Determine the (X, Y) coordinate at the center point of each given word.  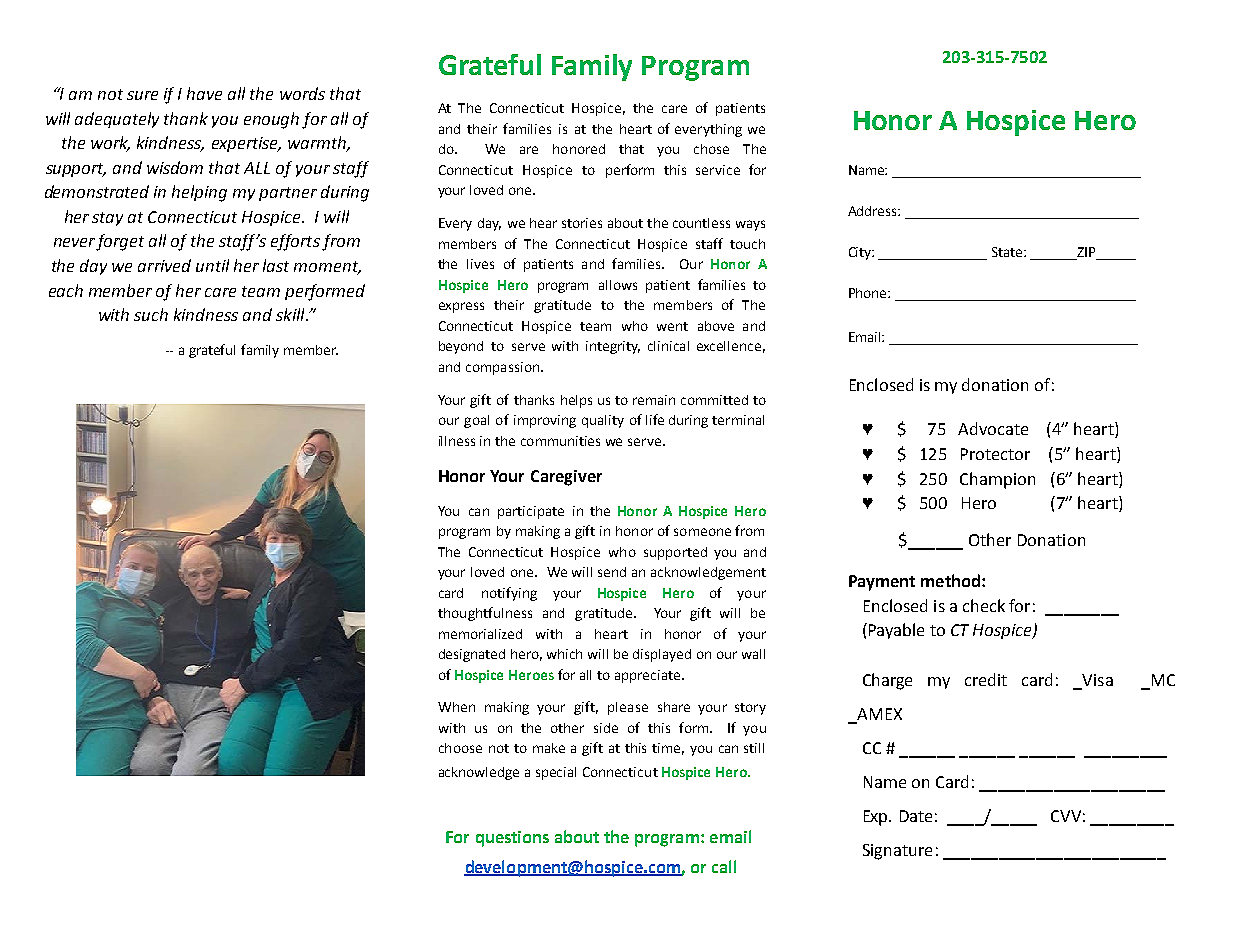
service (718, 170)
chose (711, 149)
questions (512, 839)
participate (531, 512)
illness (457, 441)
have (204, 93)
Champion (997, 480)
